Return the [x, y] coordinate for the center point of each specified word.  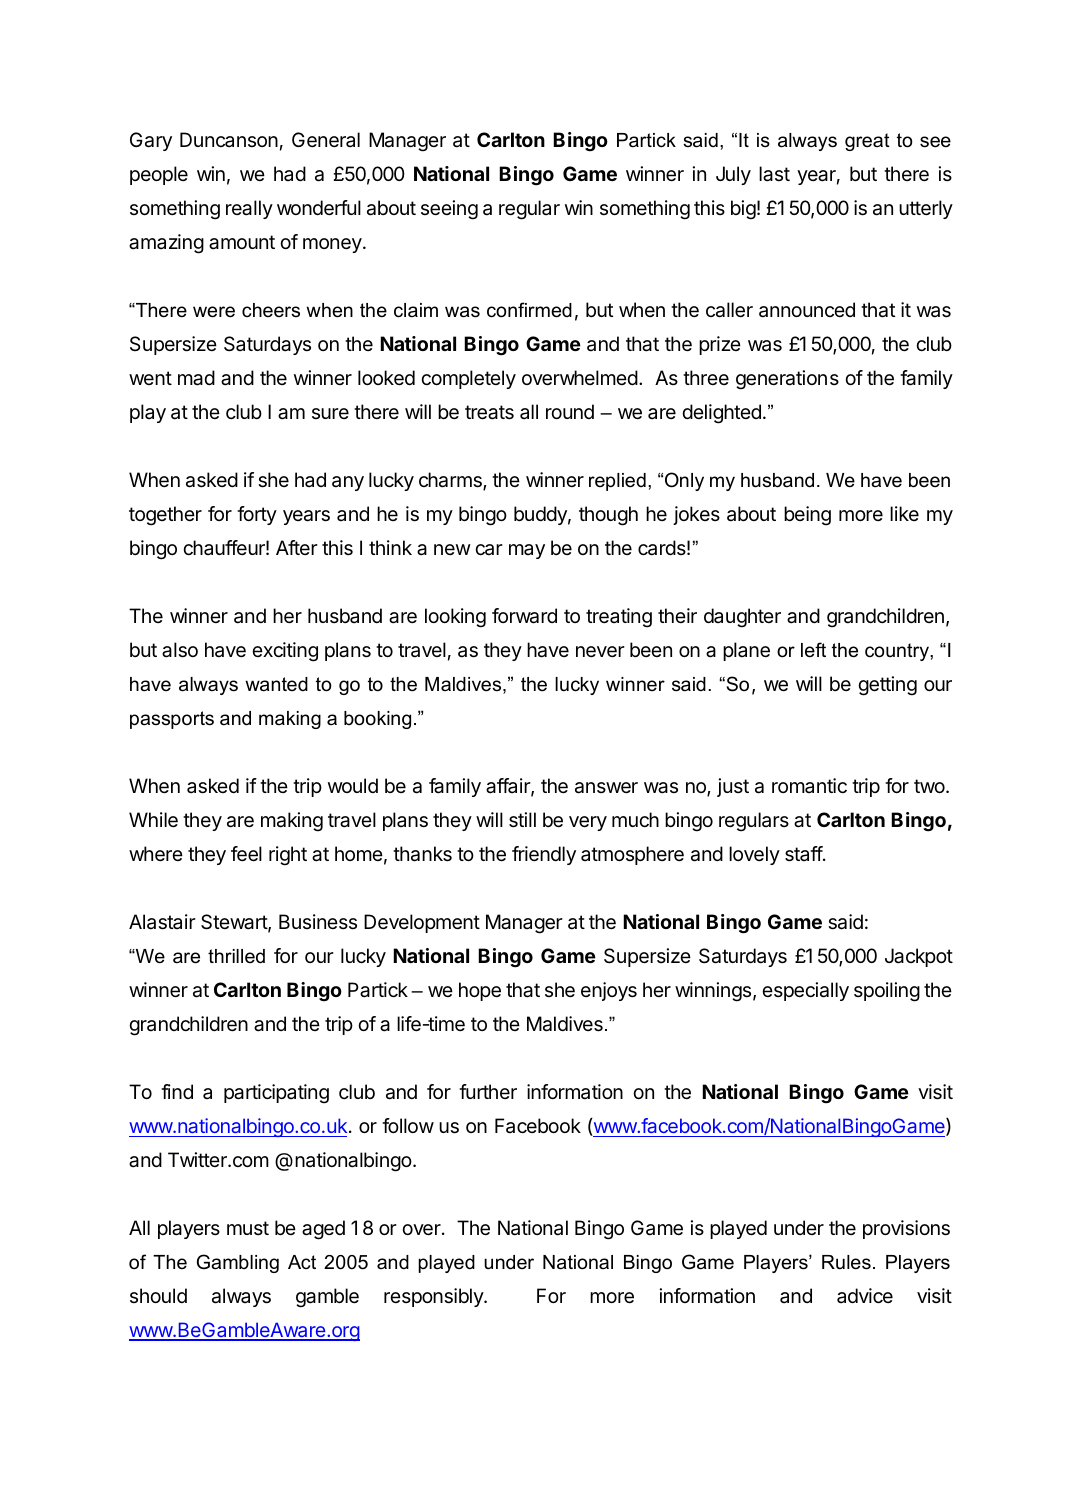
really [249, 209]
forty [257, 515]
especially [805, 991]
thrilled [236, 956]
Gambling [238, 1263]
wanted [276, 684]
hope [480, 991]
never [600, 652]
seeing [449, 210]
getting [887, 686]
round [570, 411]
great [867, 142]
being [807, 516]
